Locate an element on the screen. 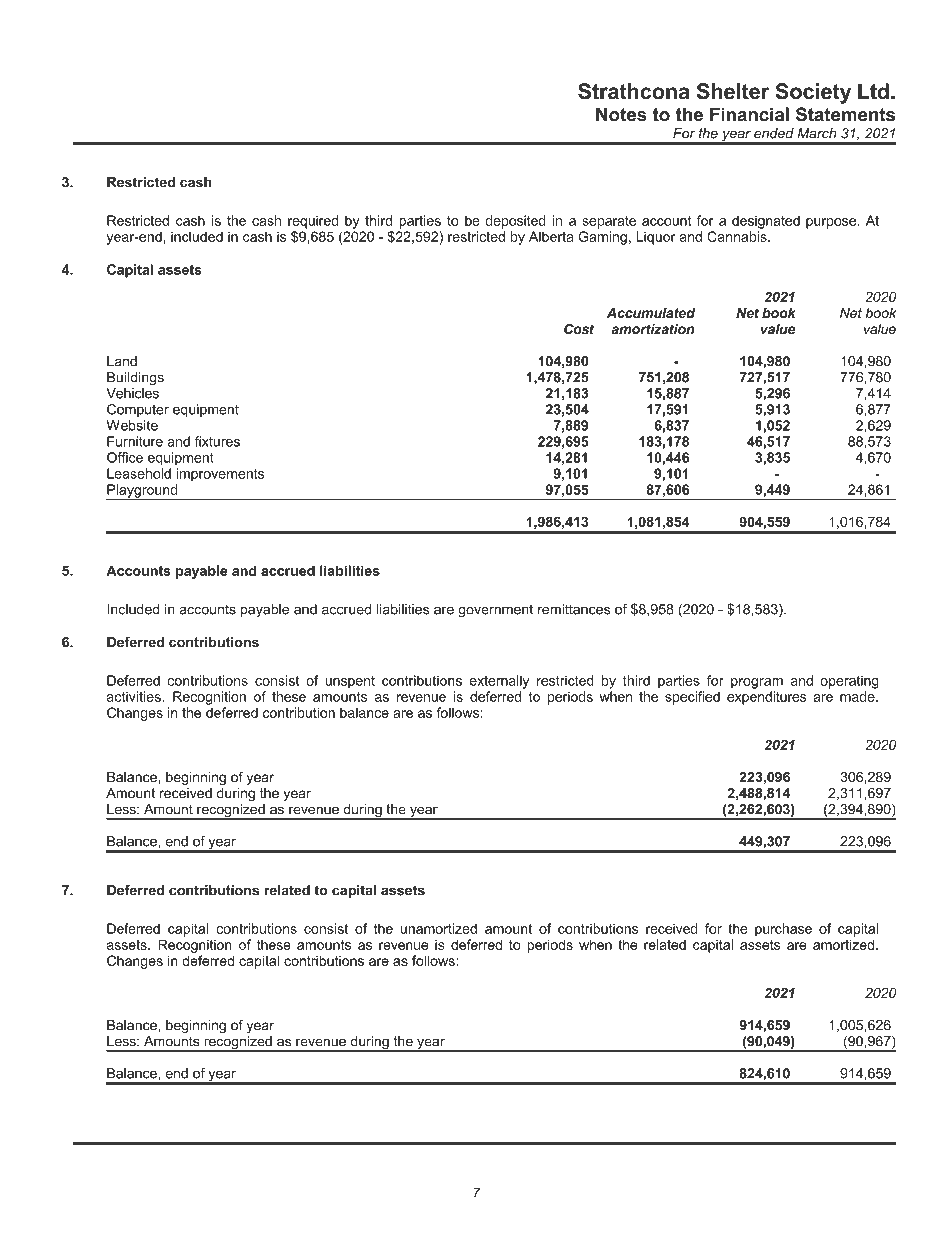 This screenshot has width=952, height=1233. unspent is located at coordinates (350, 682).
